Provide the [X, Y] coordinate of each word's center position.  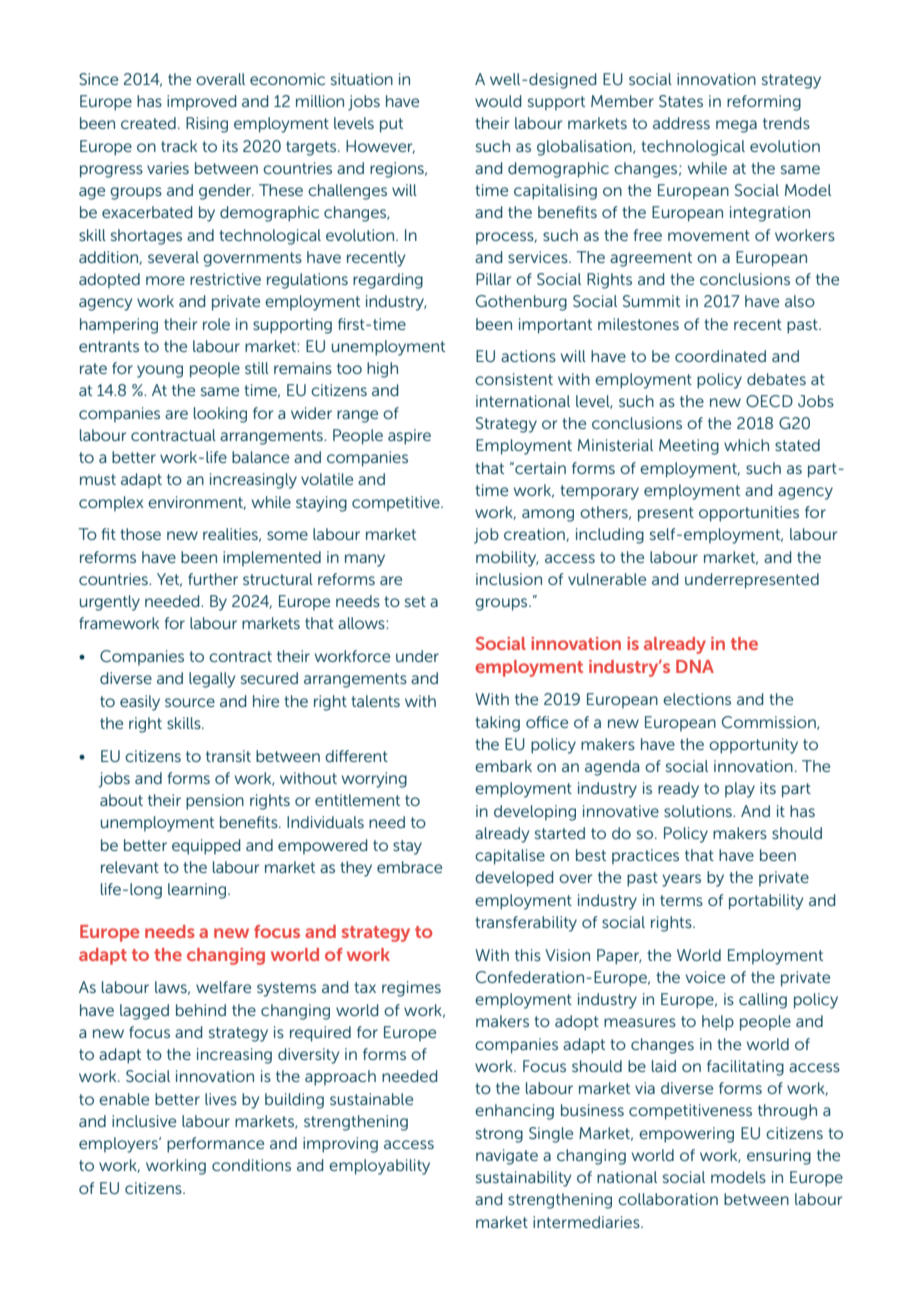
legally [212, 680]
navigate [507, 1157]
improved [201, 103]
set [415, 601]
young [160, 371]
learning [198, 891]
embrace [409, 867]
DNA [695, 666]
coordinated [720, 356]
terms [681, 900]
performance [215, 1145]
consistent [514, 379]
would [498, 101]
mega [736, 126]
